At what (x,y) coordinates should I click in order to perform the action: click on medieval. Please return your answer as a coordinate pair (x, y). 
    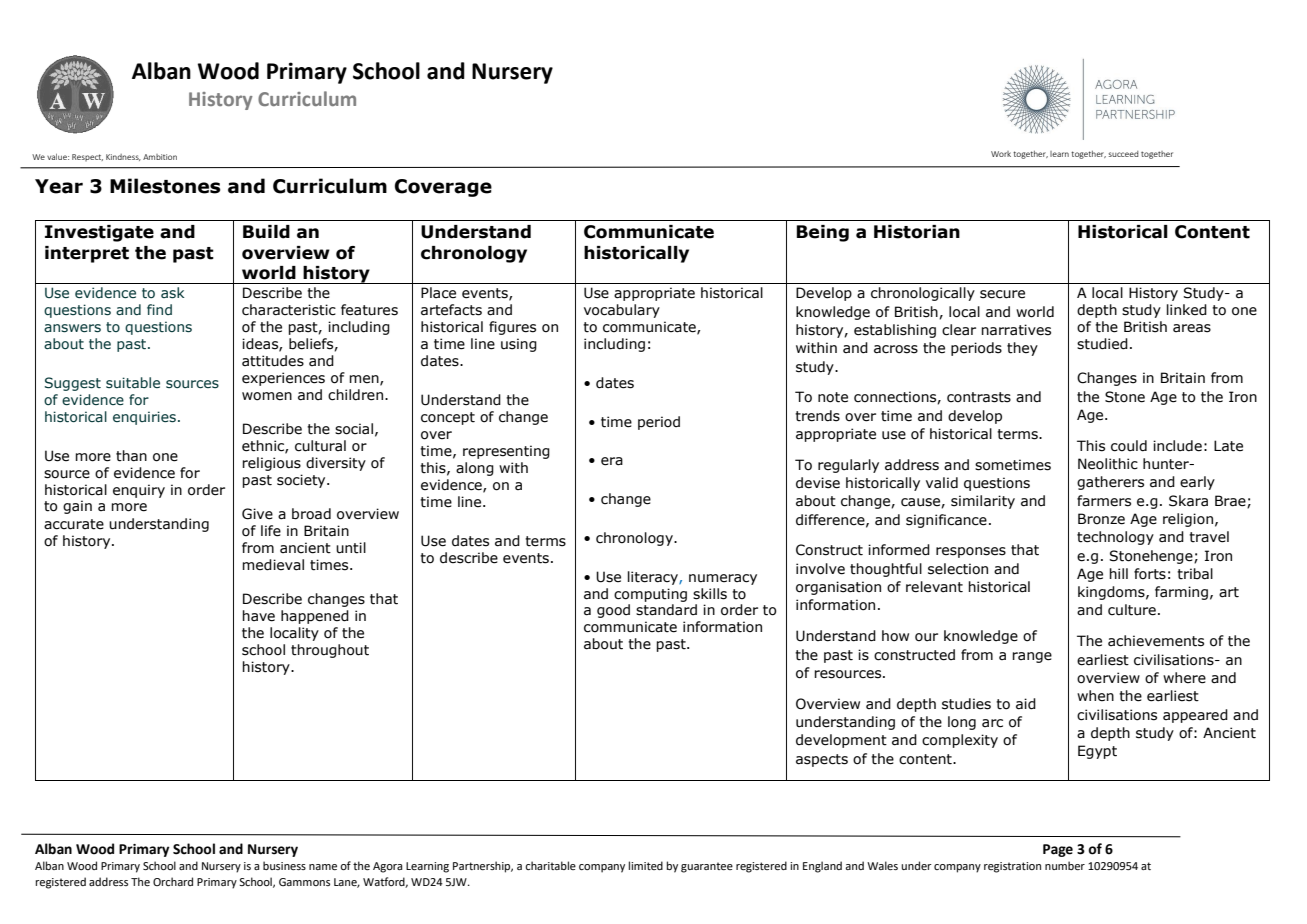
    Looking at the image, I should click on (273, 565).
